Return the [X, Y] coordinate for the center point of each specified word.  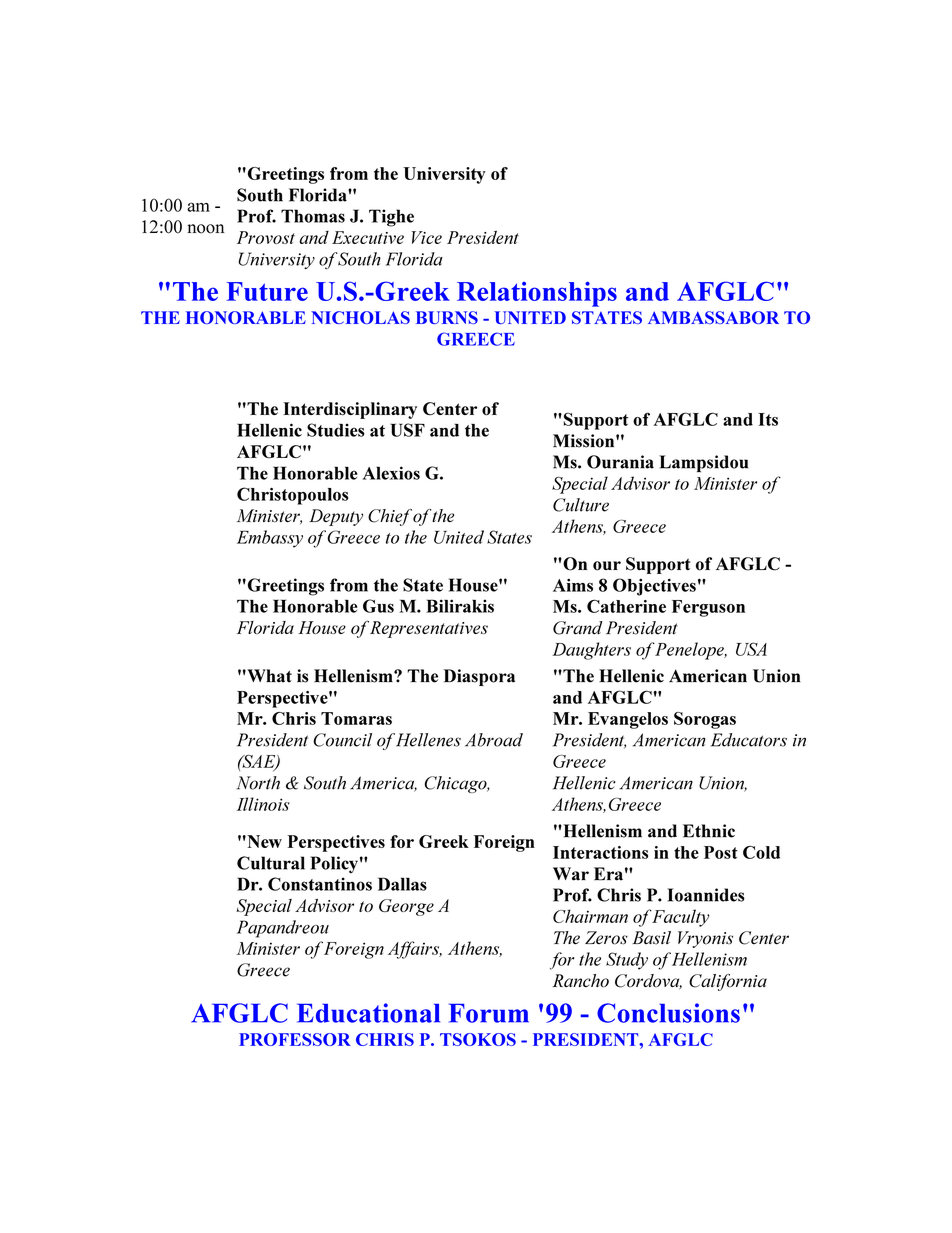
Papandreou [283, 929]
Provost [266, 237]
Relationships [537, 294]
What [268, 676]
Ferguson [708, 608]
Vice [426, 237]
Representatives [429, 629]
